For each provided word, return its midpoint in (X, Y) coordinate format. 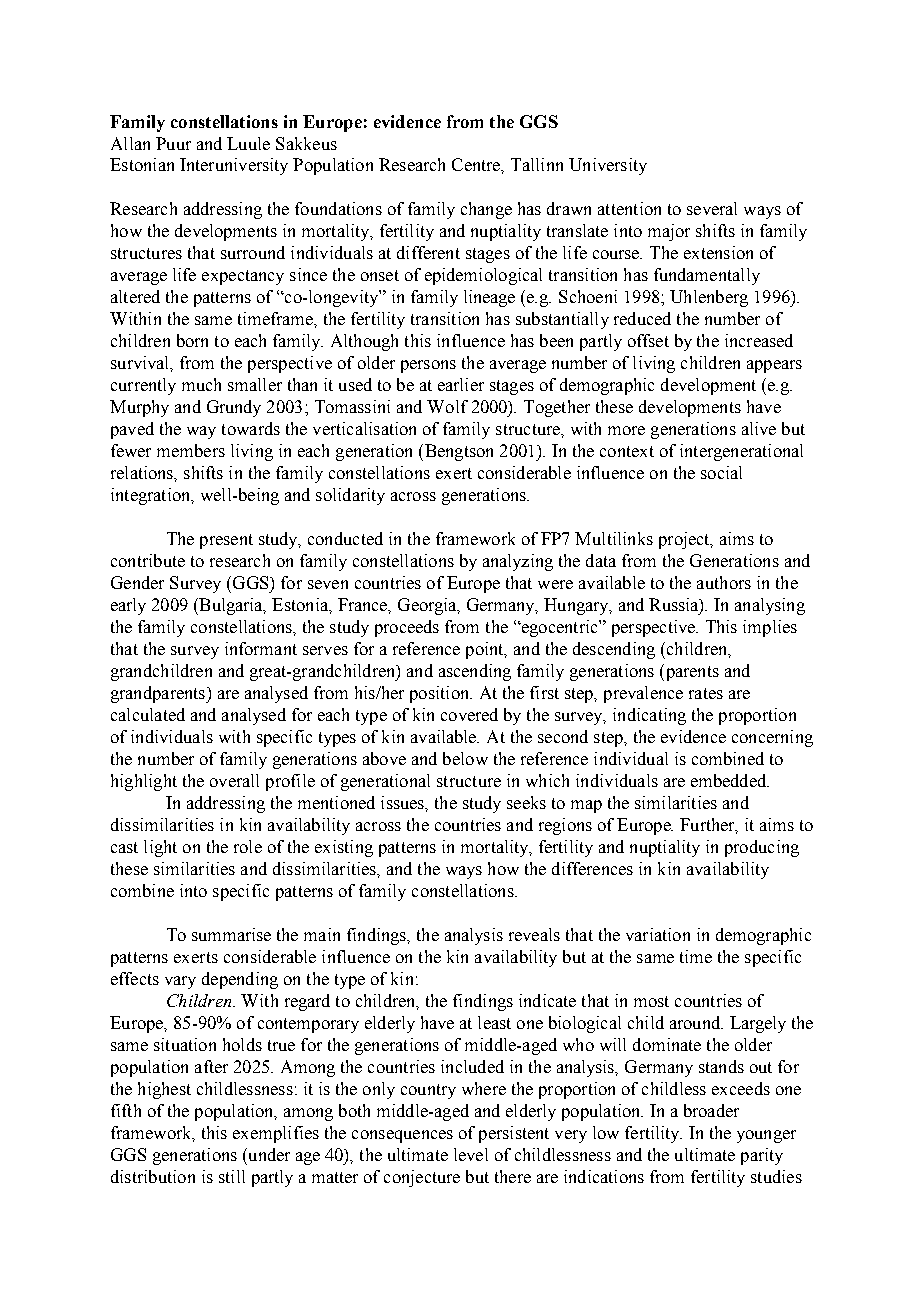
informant (261, 648)
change (486, 210)
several (712, 208)
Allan (130, 143)
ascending (475, 672)
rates (706, 693)
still (232, 1176)
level (471, 1154)
